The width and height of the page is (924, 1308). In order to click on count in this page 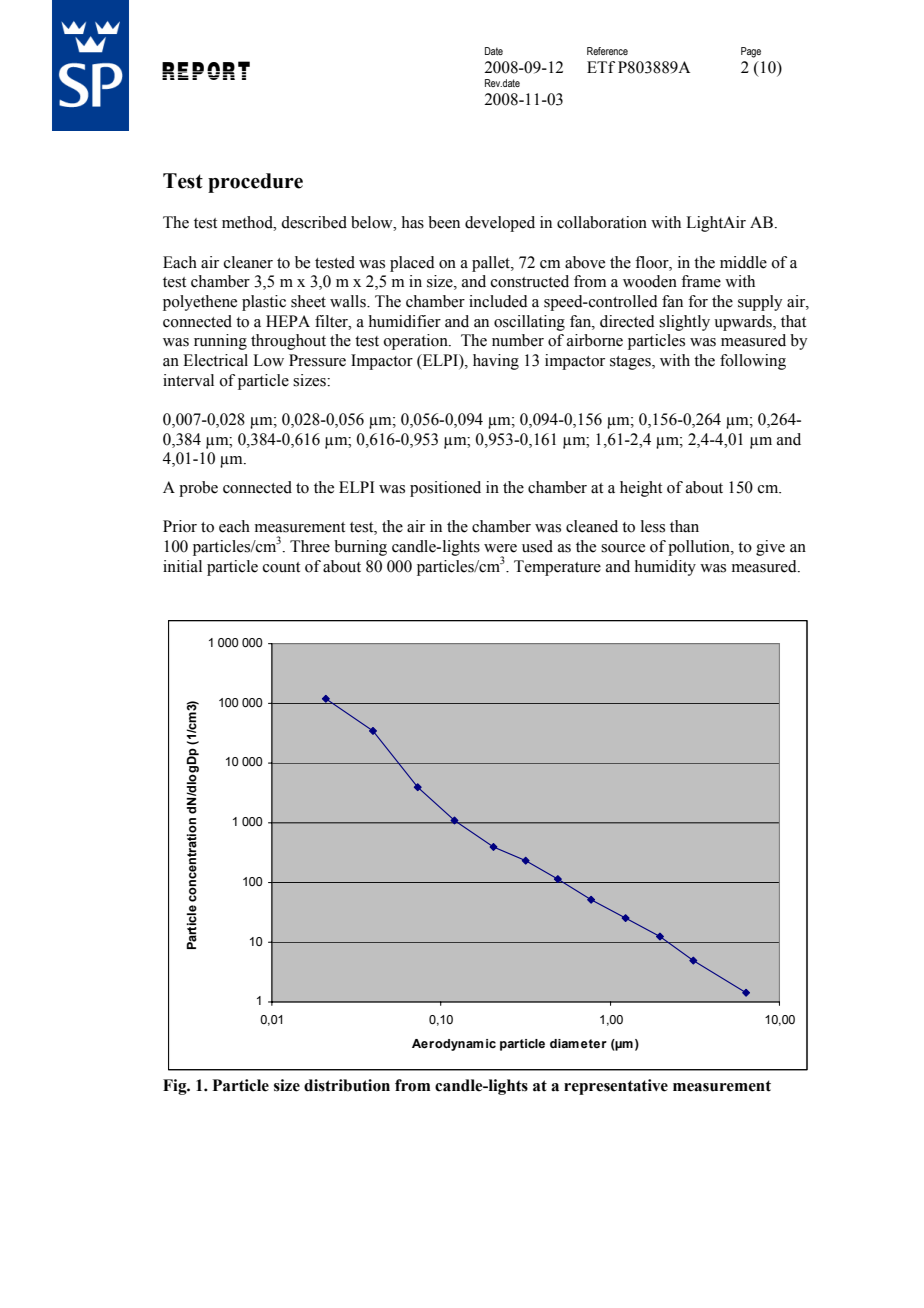, I will do `click(281, 567)`.
